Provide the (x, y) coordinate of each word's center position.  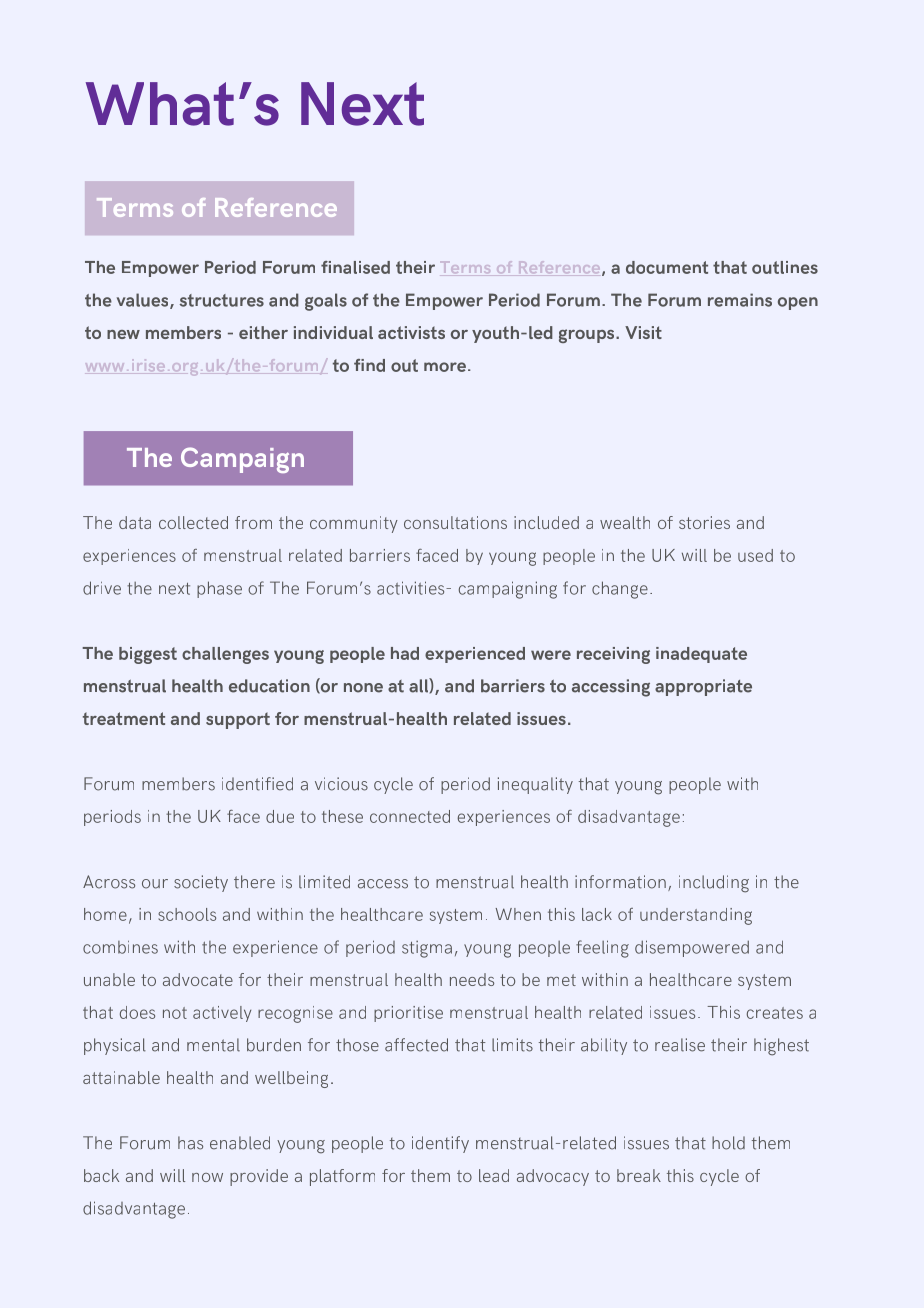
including (714, 884)
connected (410, 816)
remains (740, 300)
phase (219, 589)
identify (440, 1144)
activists (411, 332)
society (201, 883)
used (755, 555)
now (207, 1177)
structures (222, 300)
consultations (455, 522)
